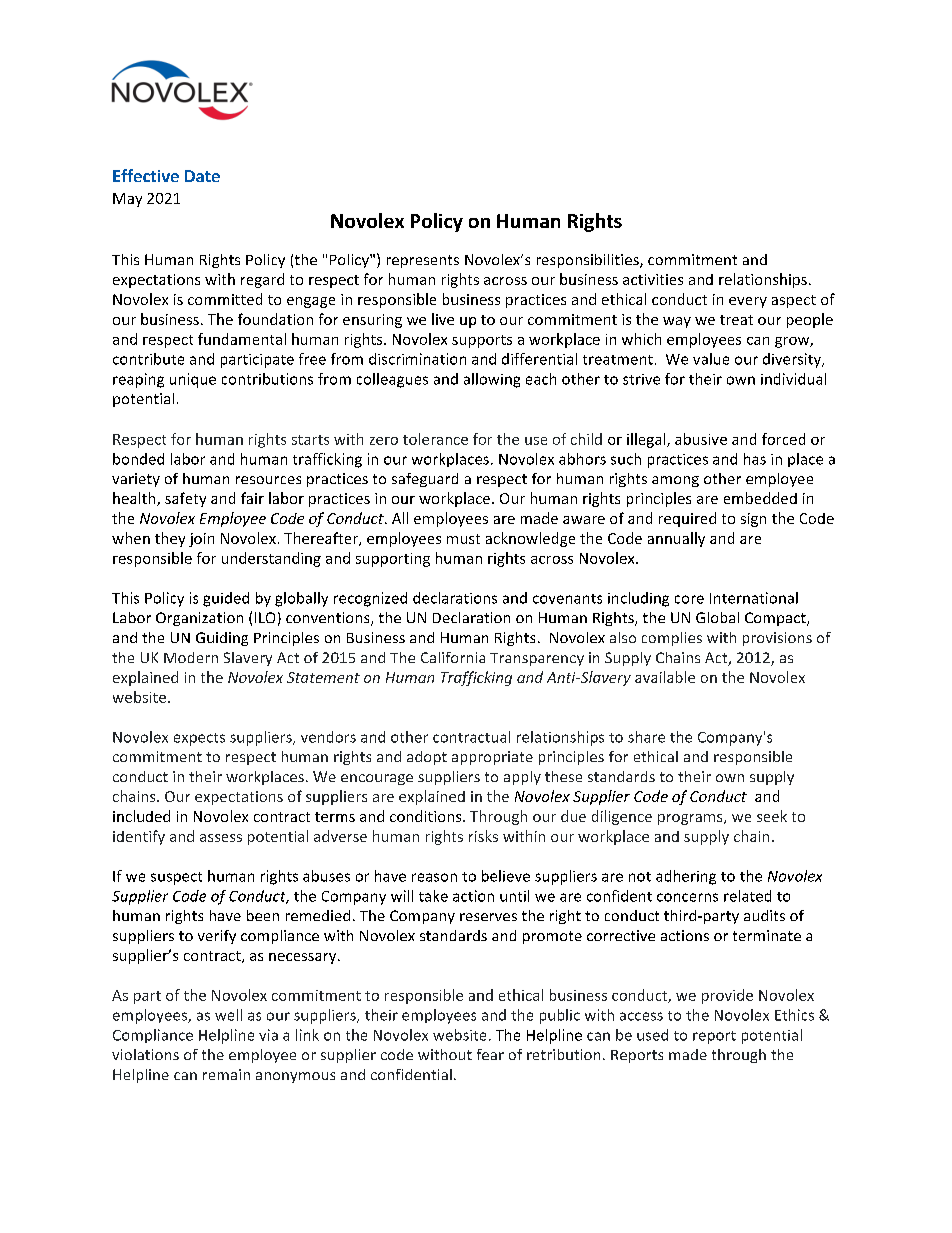  I want to click on Date, so click(202, 176).
